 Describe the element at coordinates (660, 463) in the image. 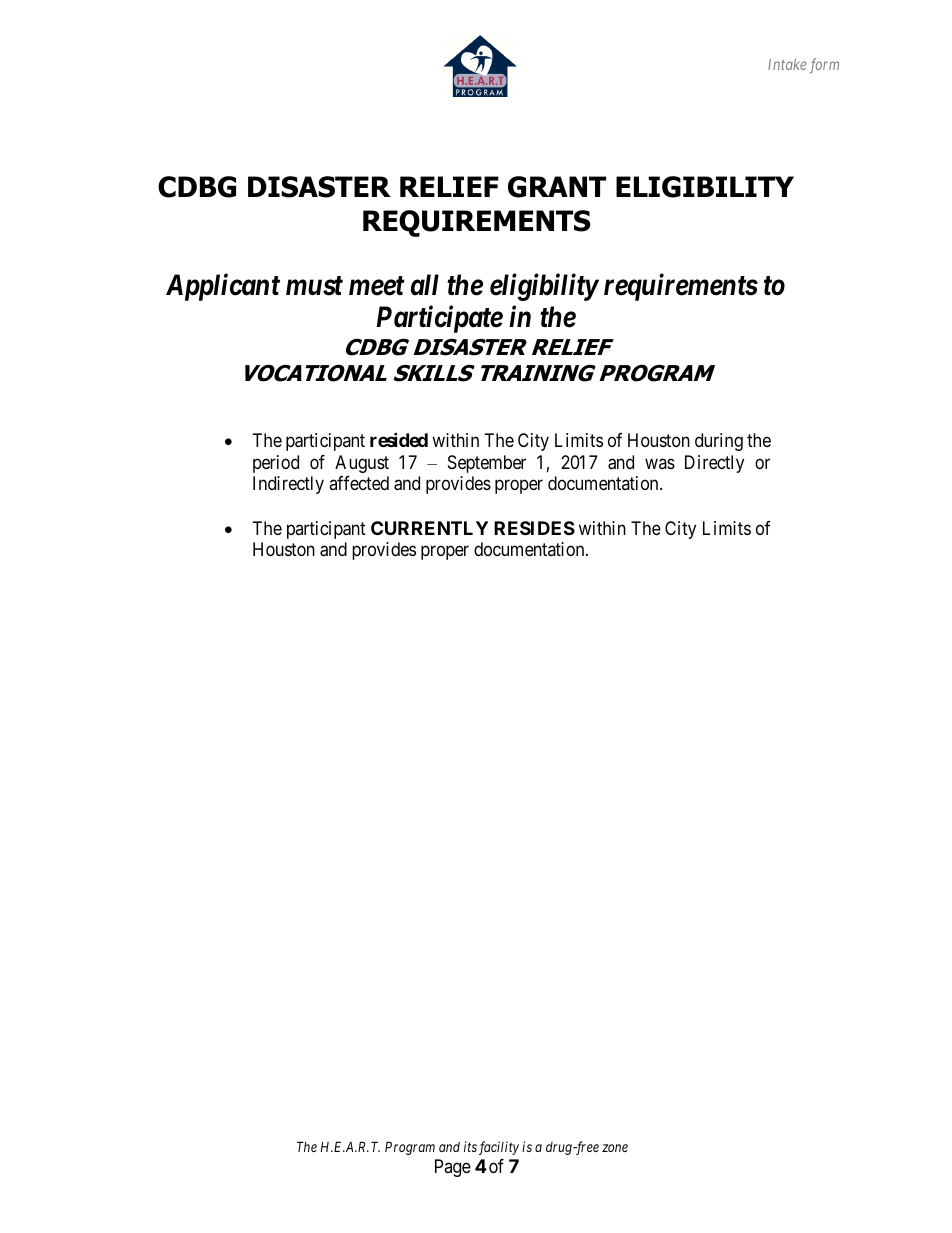

I see `was` at that location.
